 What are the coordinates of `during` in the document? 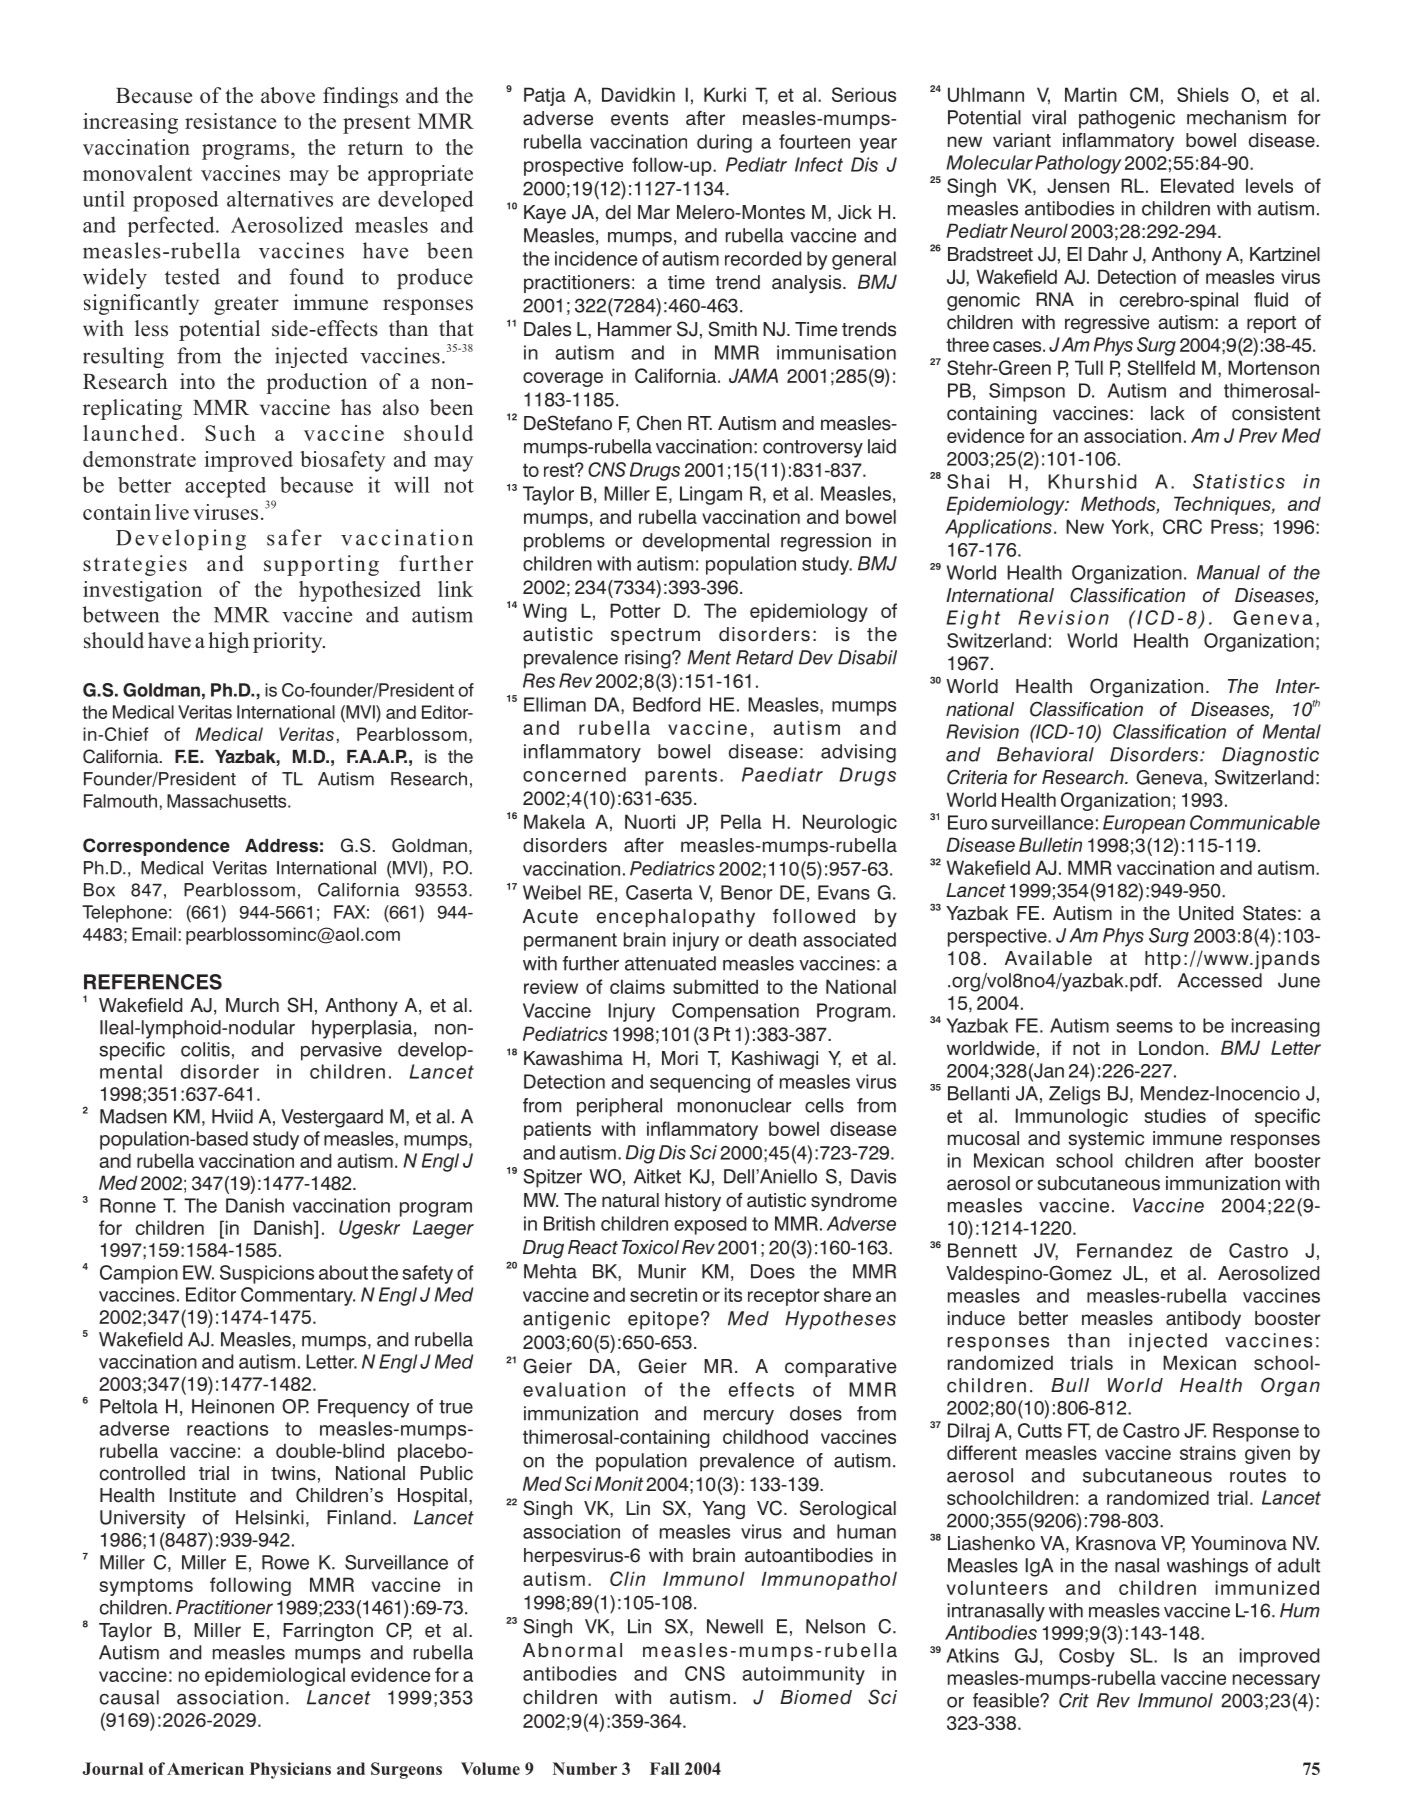 It's located at (724, 143).
